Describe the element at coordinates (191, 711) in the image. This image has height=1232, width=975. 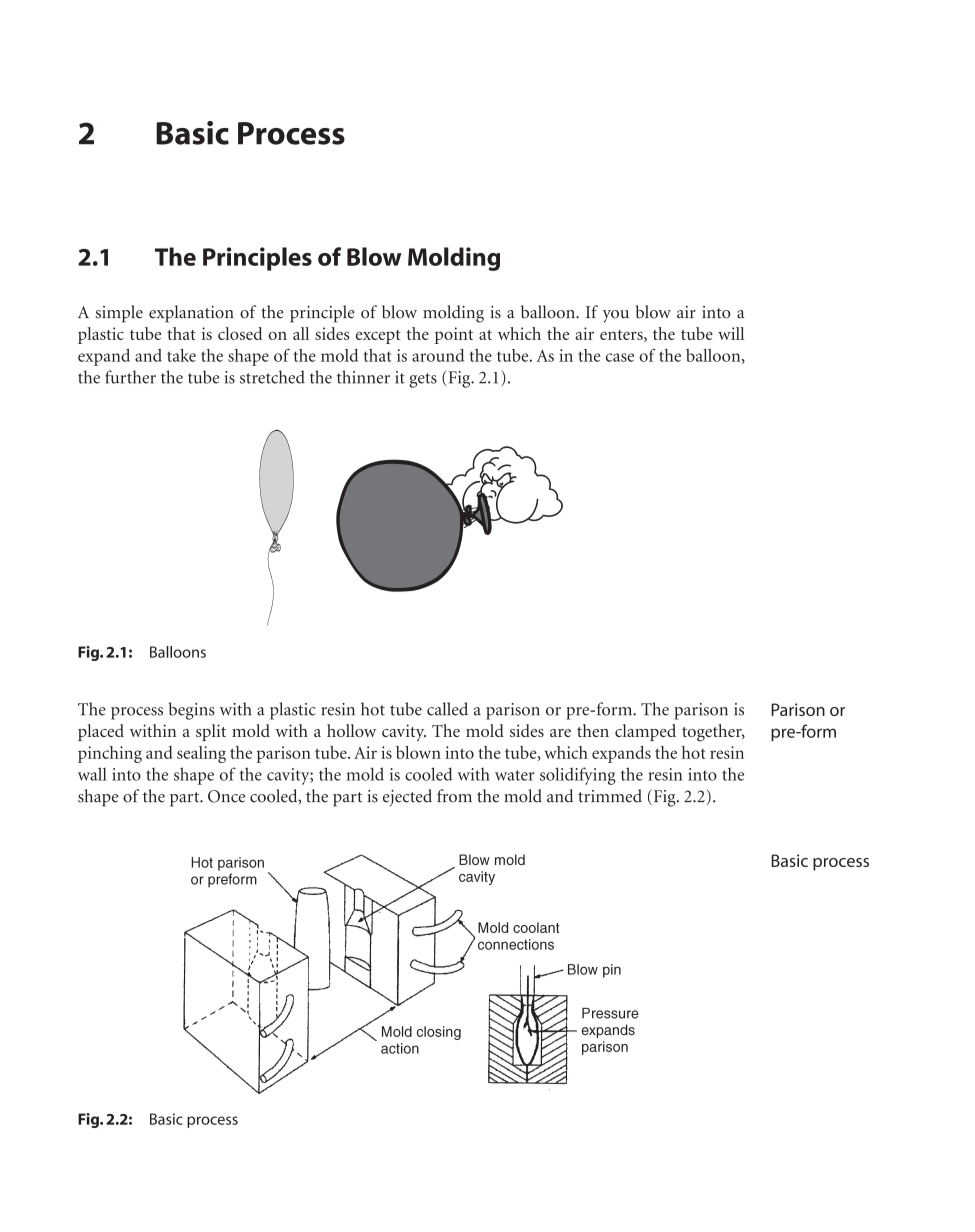
I see `begins` at that location.
